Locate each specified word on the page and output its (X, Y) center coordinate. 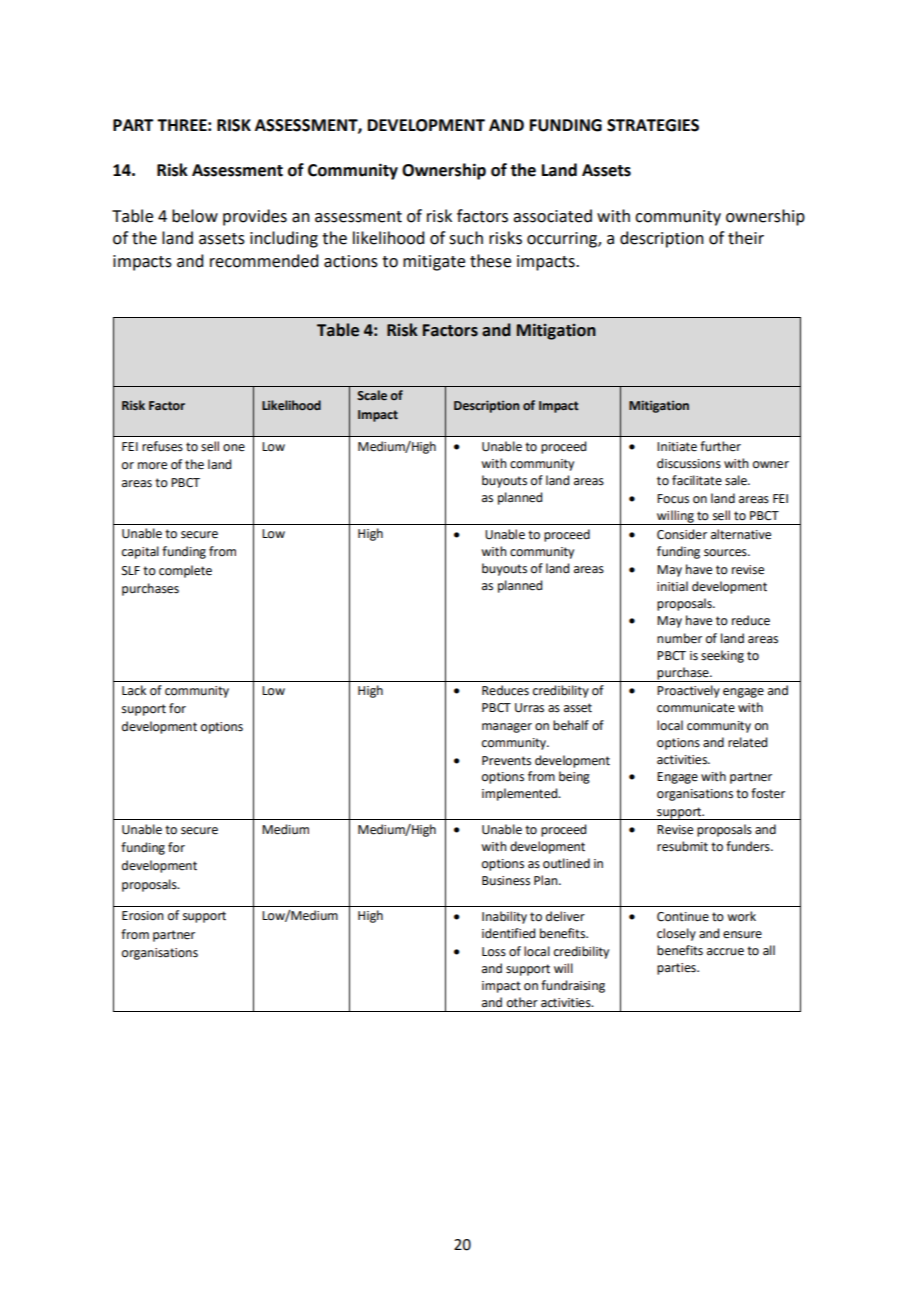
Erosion (143, 916)
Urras (529, 708)
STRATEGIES (653, 125)
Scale (372, 395)
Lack (134, 690)
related (747, 742)
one (234, 448)
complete (185, 571)
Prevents (506, 761)
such (466, 238)
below (195, 216)
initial (672, 586)
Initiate (677, 447)
